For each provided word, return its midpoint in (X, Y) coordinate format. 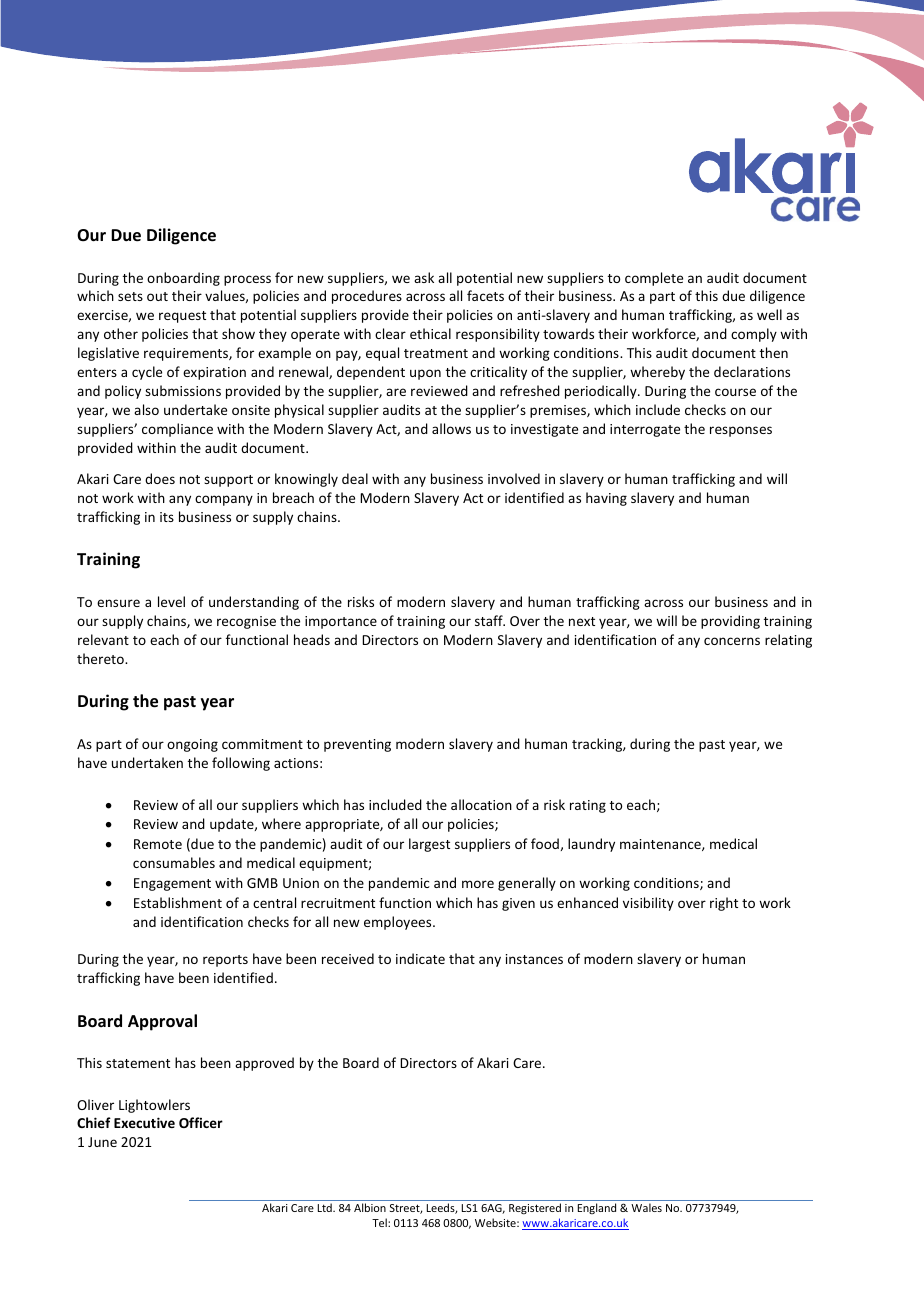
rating (588, 806)
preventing (357, 745)
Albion (370, 1207)
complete (654, 279)
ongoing (192, 745)
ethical (430, 333)
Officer (201, 1122)
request (182, 317)
